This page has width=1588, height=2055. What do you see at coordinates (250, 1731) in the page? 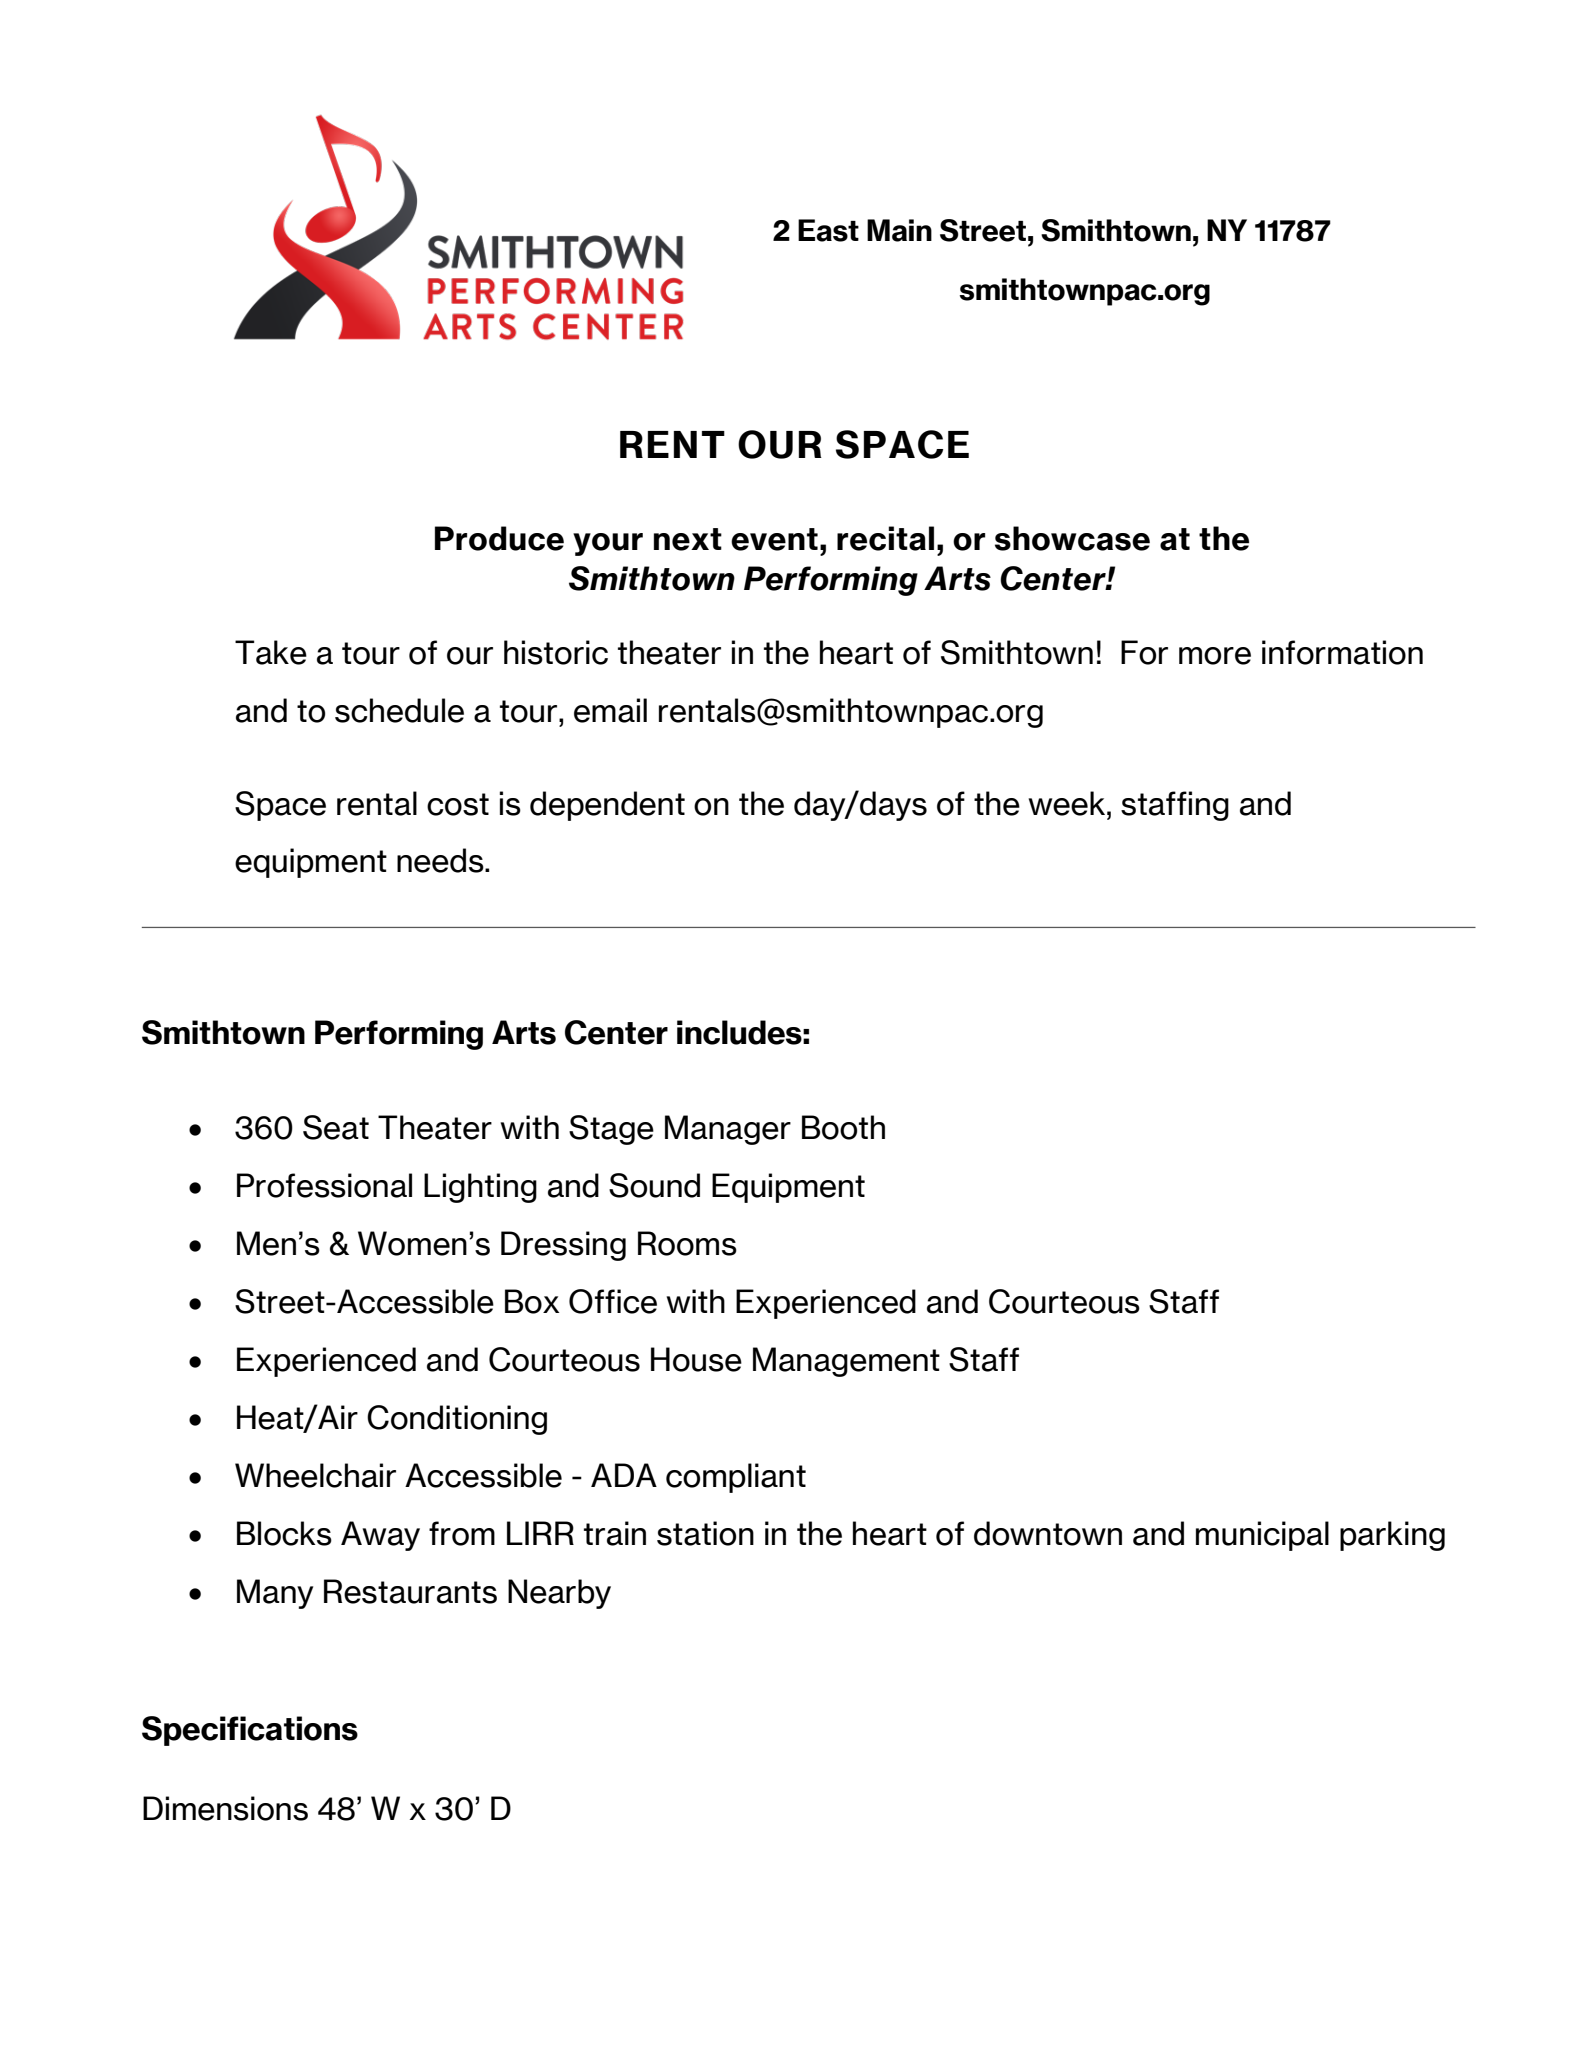
I see `Specifications` at bounding box center [250, 1731].
